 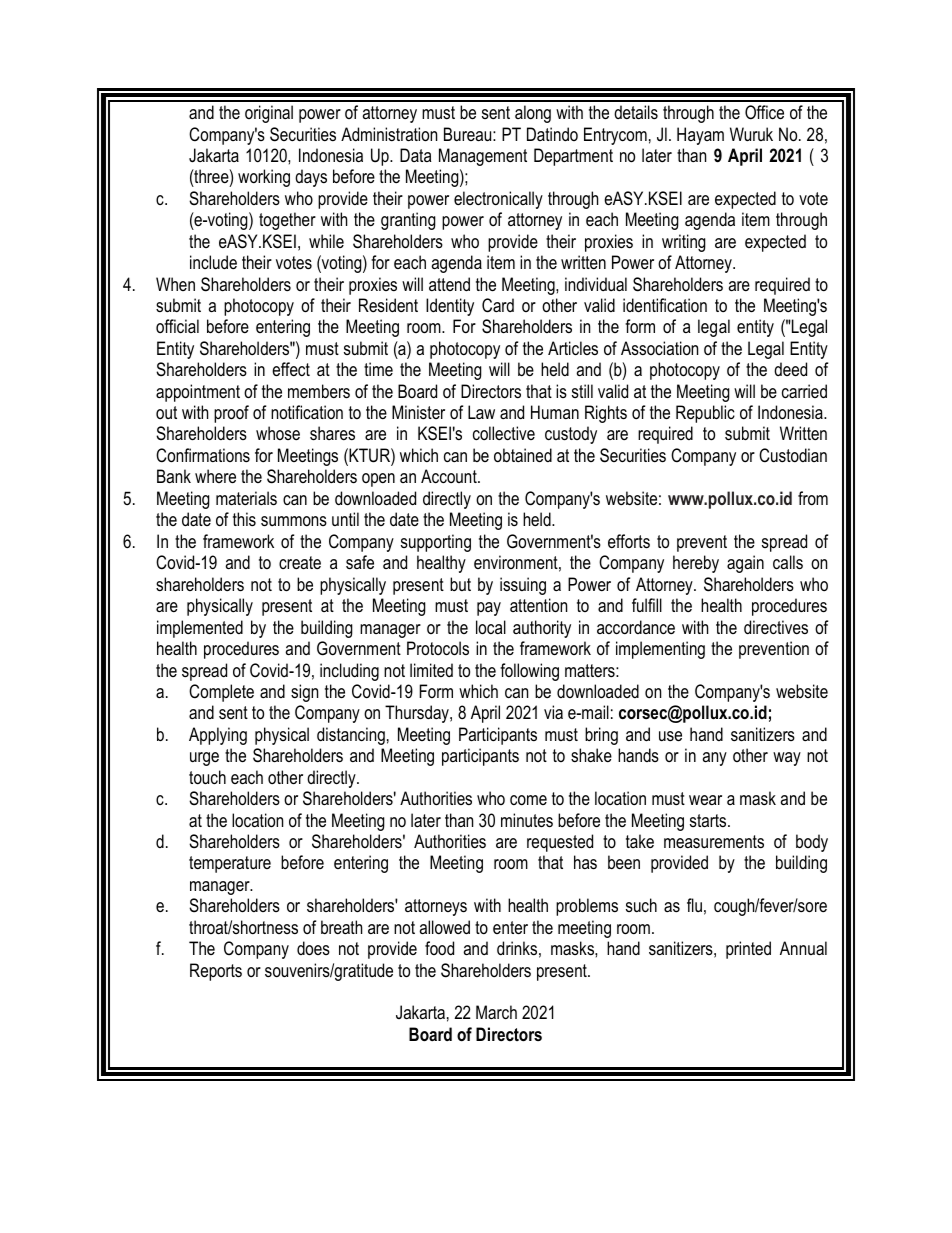 I want to click on following, so click(x=529, y=672).
